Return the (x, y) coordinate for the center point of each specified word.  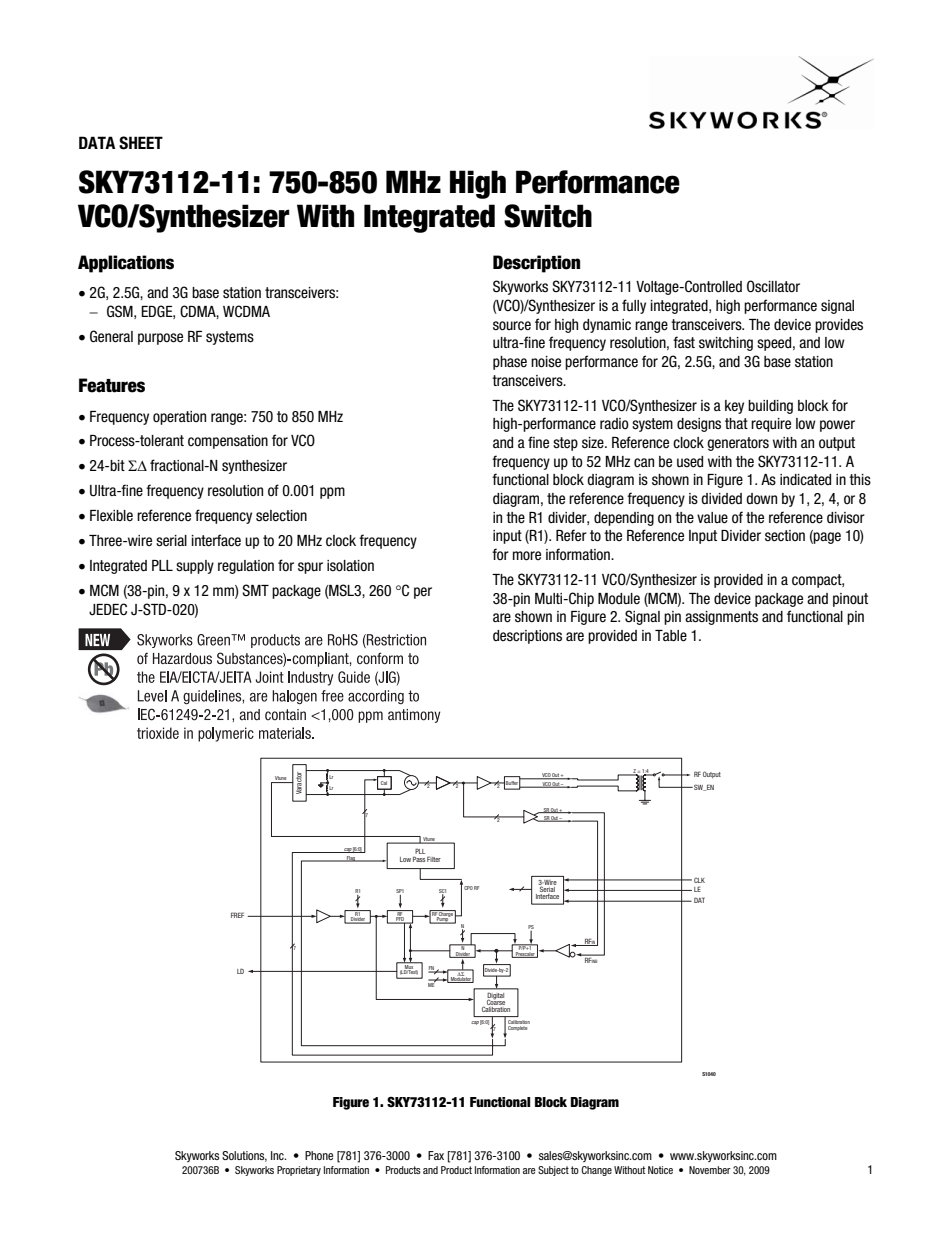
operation (179, 418)
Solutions (244, 1156)
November (710, 1170)
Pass (419, 859)
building (770, 407)
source (512, 326)
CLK (699, 880)
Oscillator (773, 286)
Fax (436, 1155)
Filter (434, 859)
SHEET (141, 143)
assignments (721, 618)
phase (510, 363)
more (527, 556)
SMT (255, 590)
